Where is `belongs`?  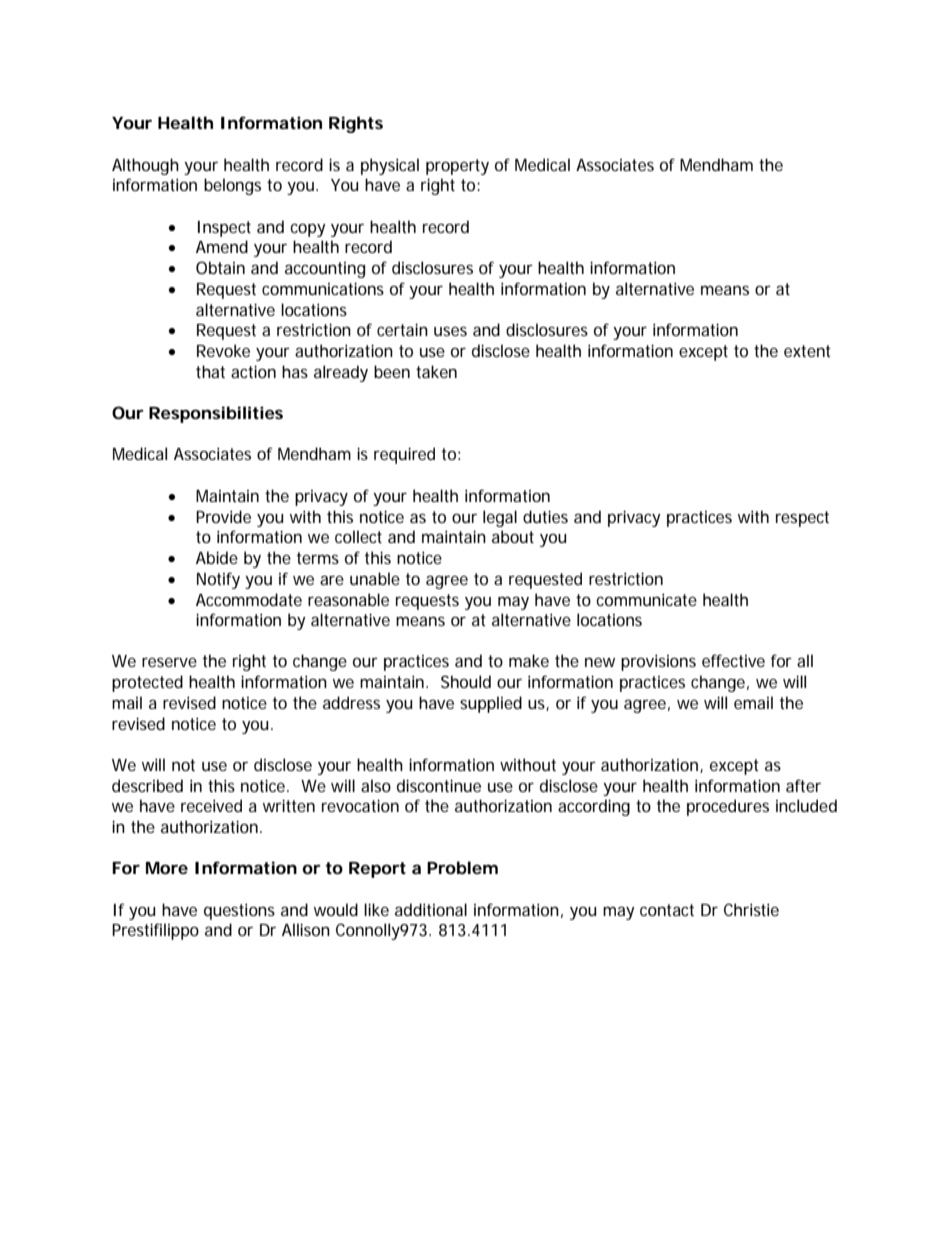
belongs is located at coordinates (232, 186).
